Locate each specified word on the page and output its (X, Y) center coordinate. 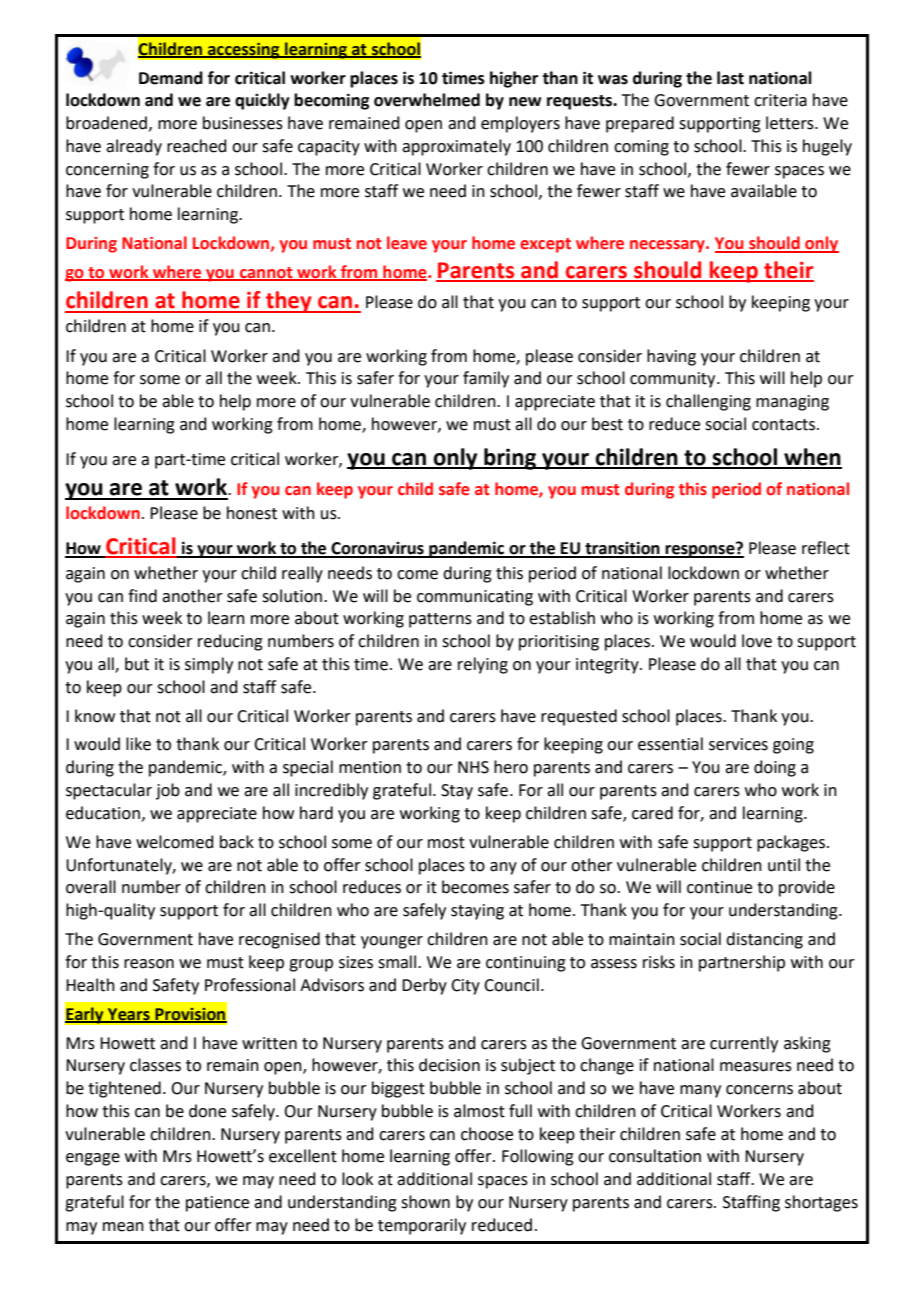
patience (217, 1204)
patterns (440, 620)
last (730, 78)
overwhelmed (427, 100)
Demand (171, 78)
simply (209, 665)
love (757, 641)
